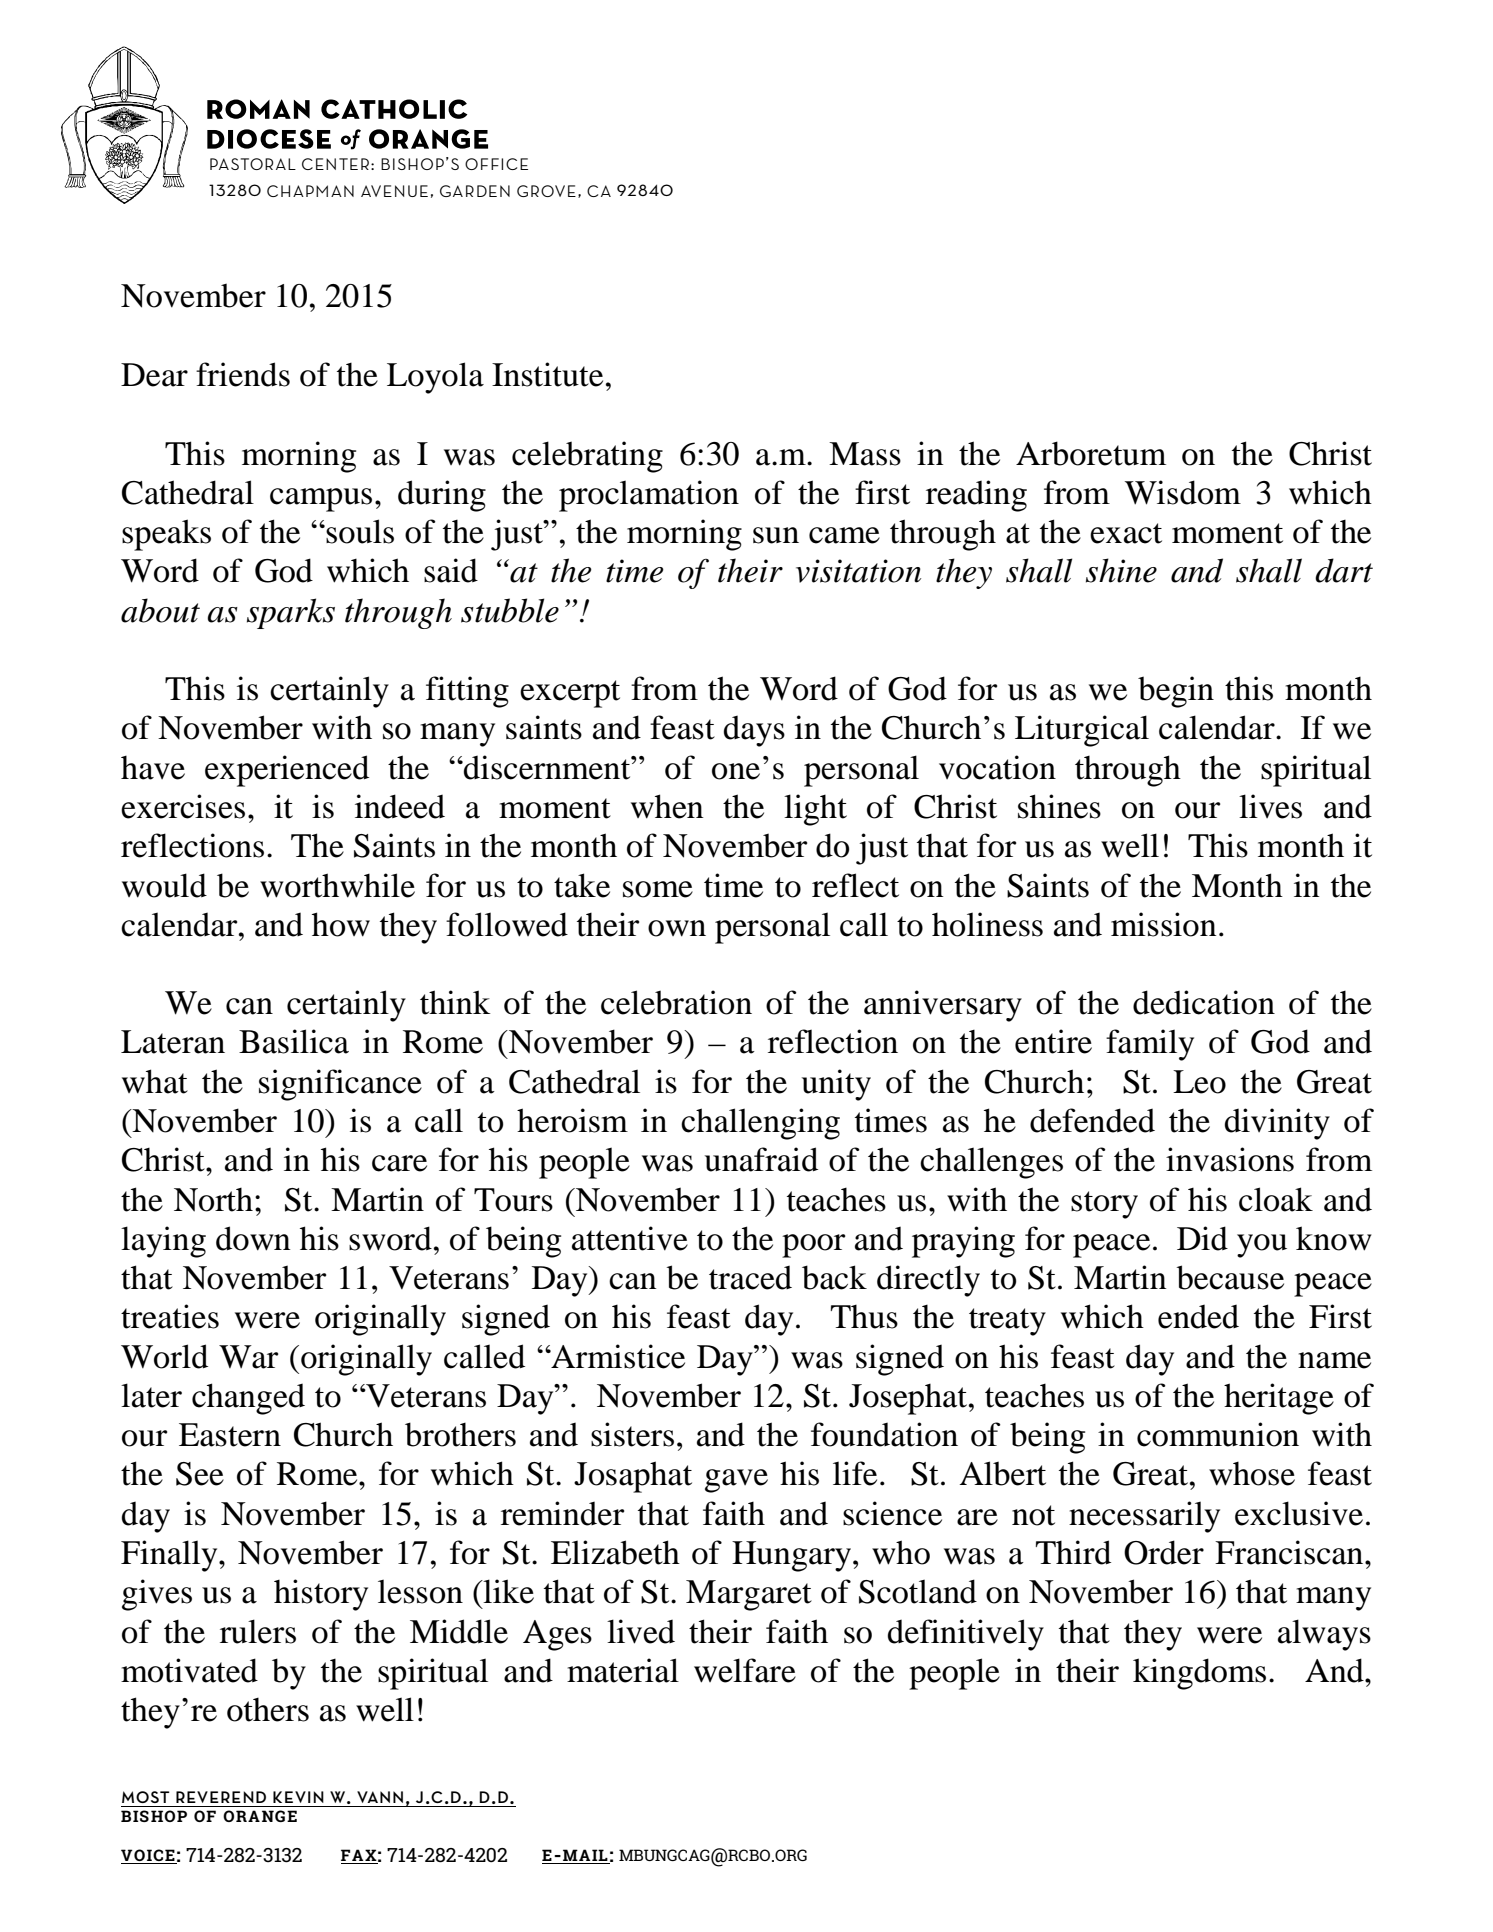 The image size is (1493, 1932). What do you see at coordinates (253, 164) in the document?
I see `PASTORAL` at bounding box center [253, 164].
